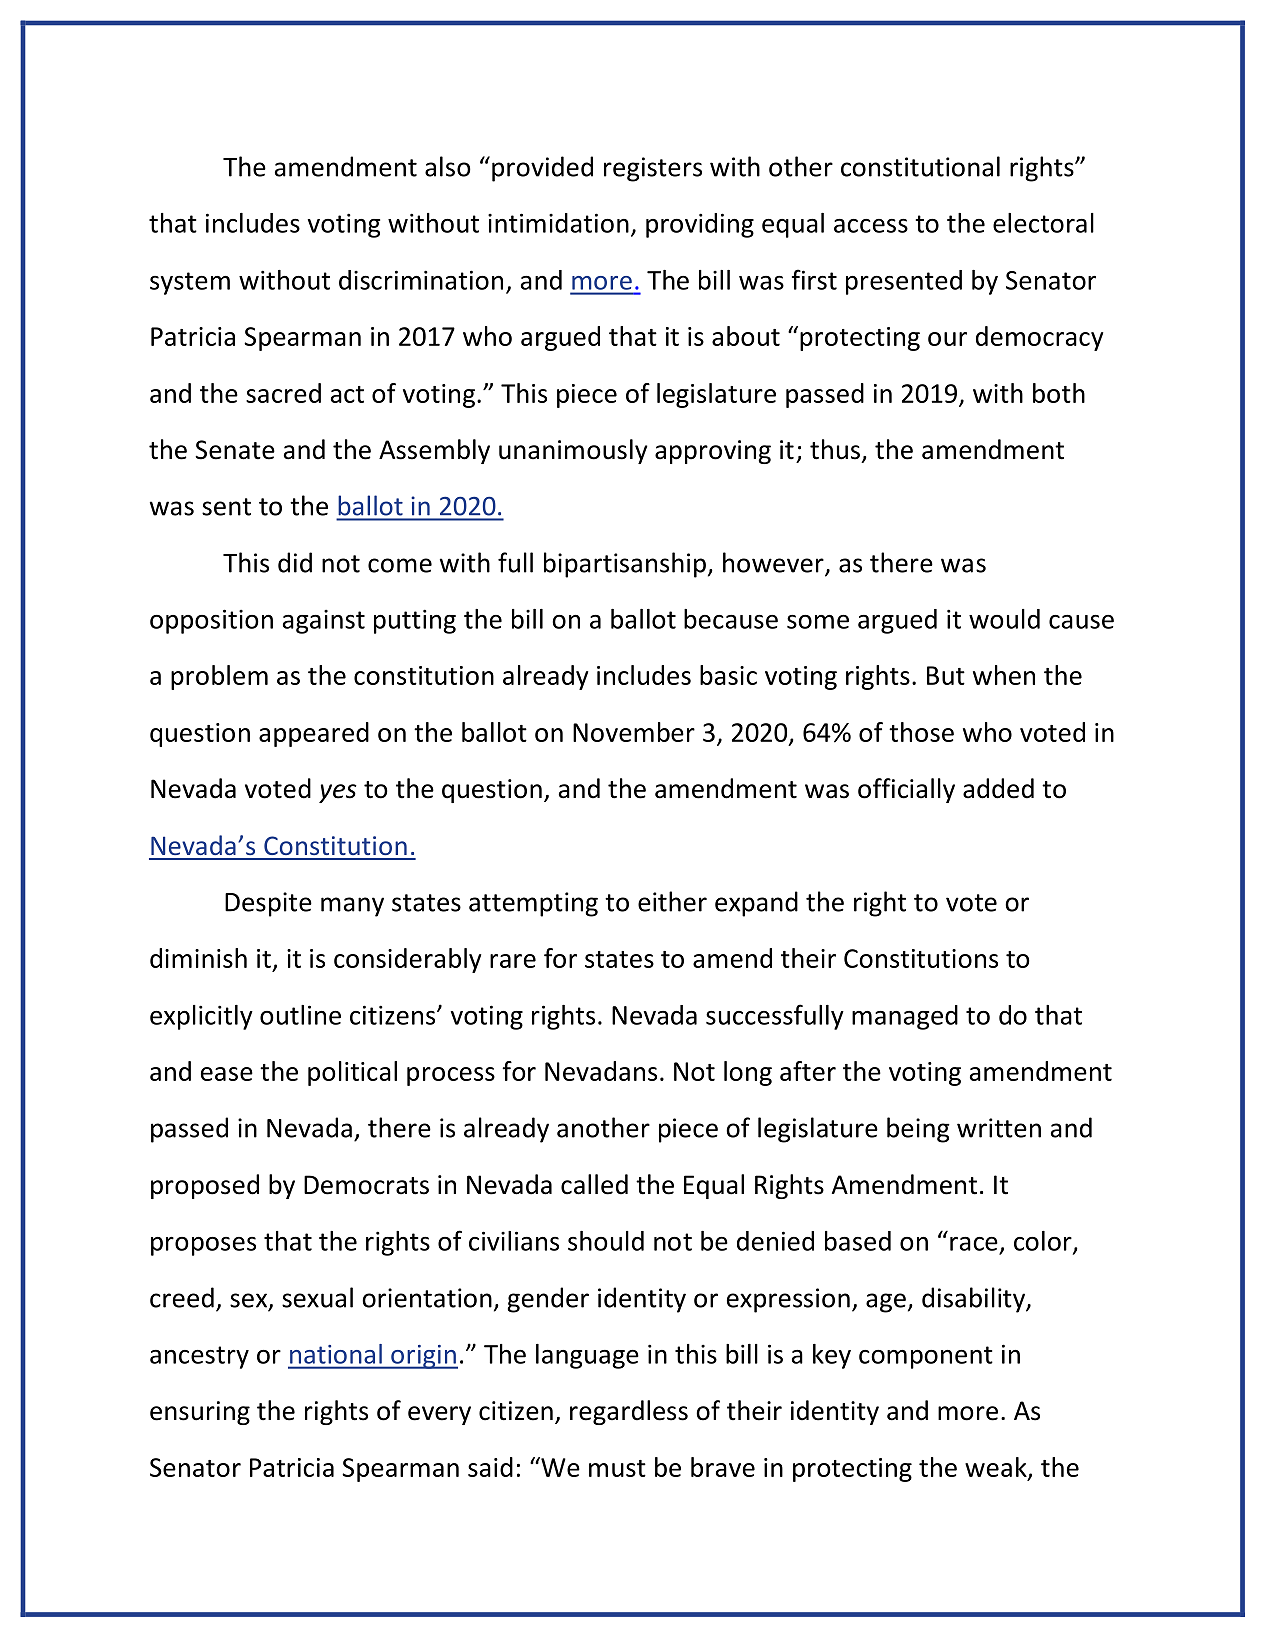 Image resolution: width=1265 pixels, height=1637 pixels. What do you see at coordinates (300, 1015) in the page?
I see `outline` at bounding box center [300, 1015].
